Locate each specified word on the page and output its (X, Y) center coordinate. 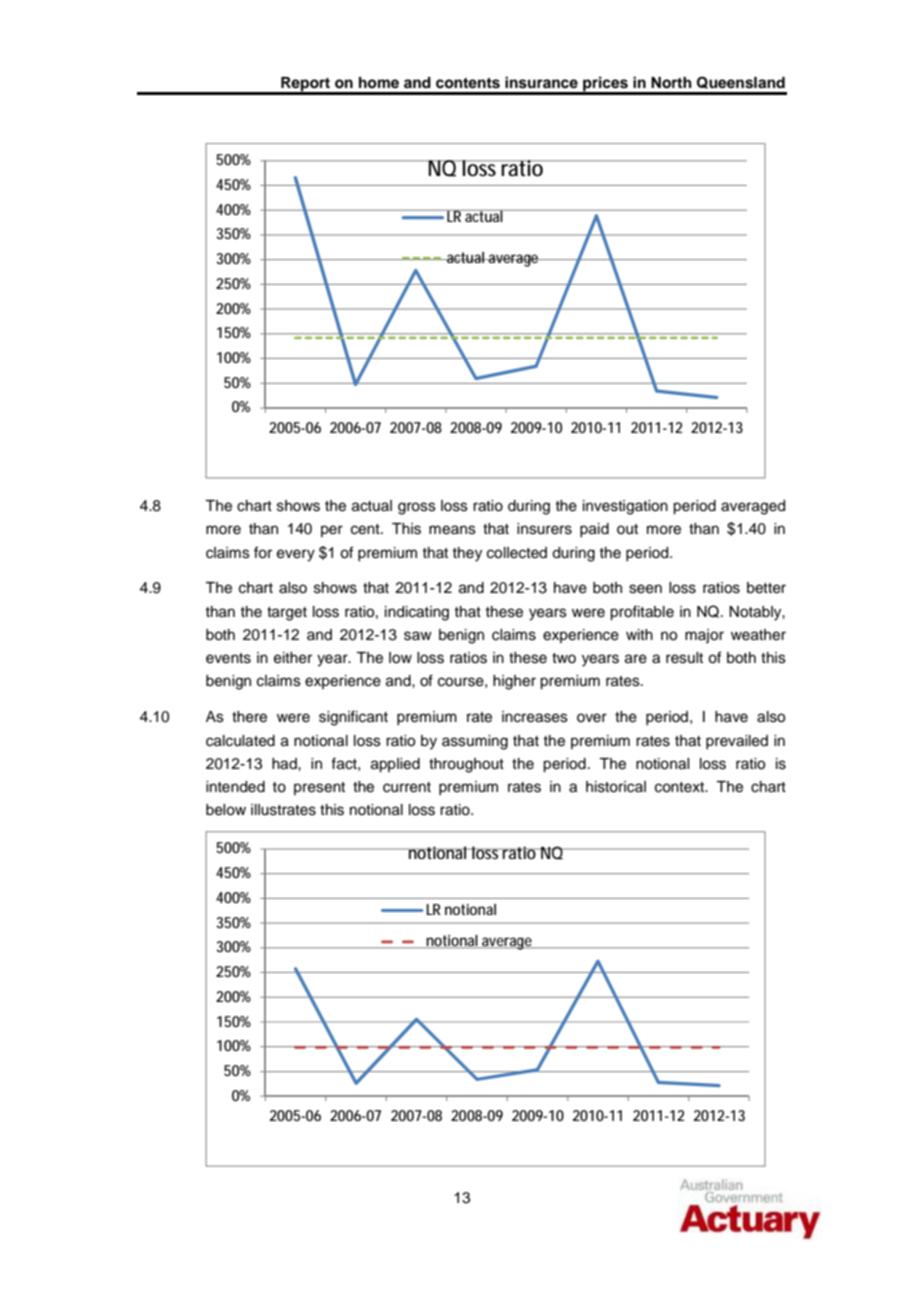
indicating (417, 613)
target (287, 614)
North (671, 83)
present (319, 788)
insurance (541, 82)
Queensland (741, 82)
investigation (625, 507)
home (379, 82)
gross (417, 508)
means (452, 530)
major (704, 636)
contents (468, 83)
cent (366, 529)
